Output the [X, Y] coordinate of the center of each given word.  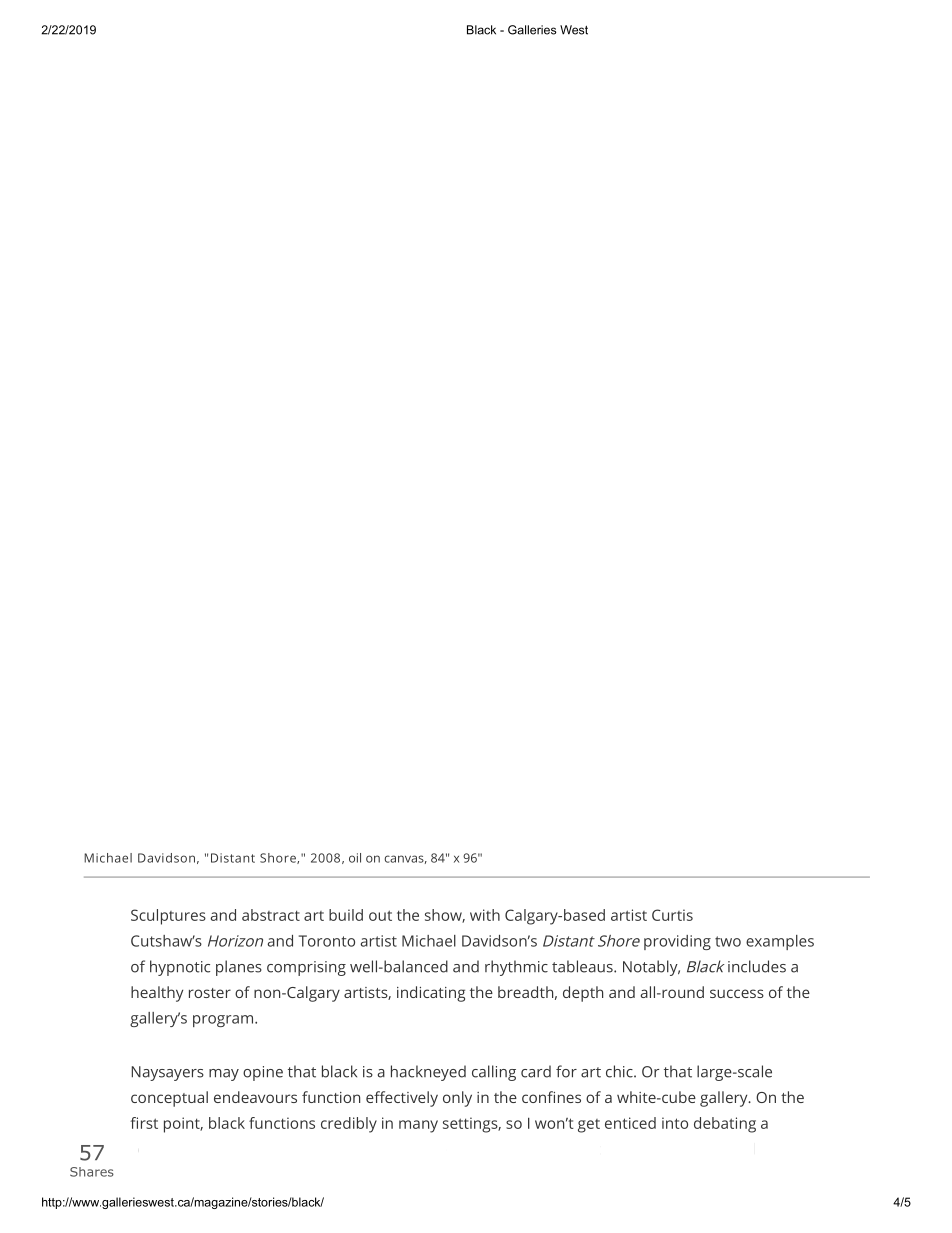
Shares [92, 1172]
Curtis [672, 915]
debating [725, 1125]
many [418, 1126]
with [485, 915]
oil [355, 858]
